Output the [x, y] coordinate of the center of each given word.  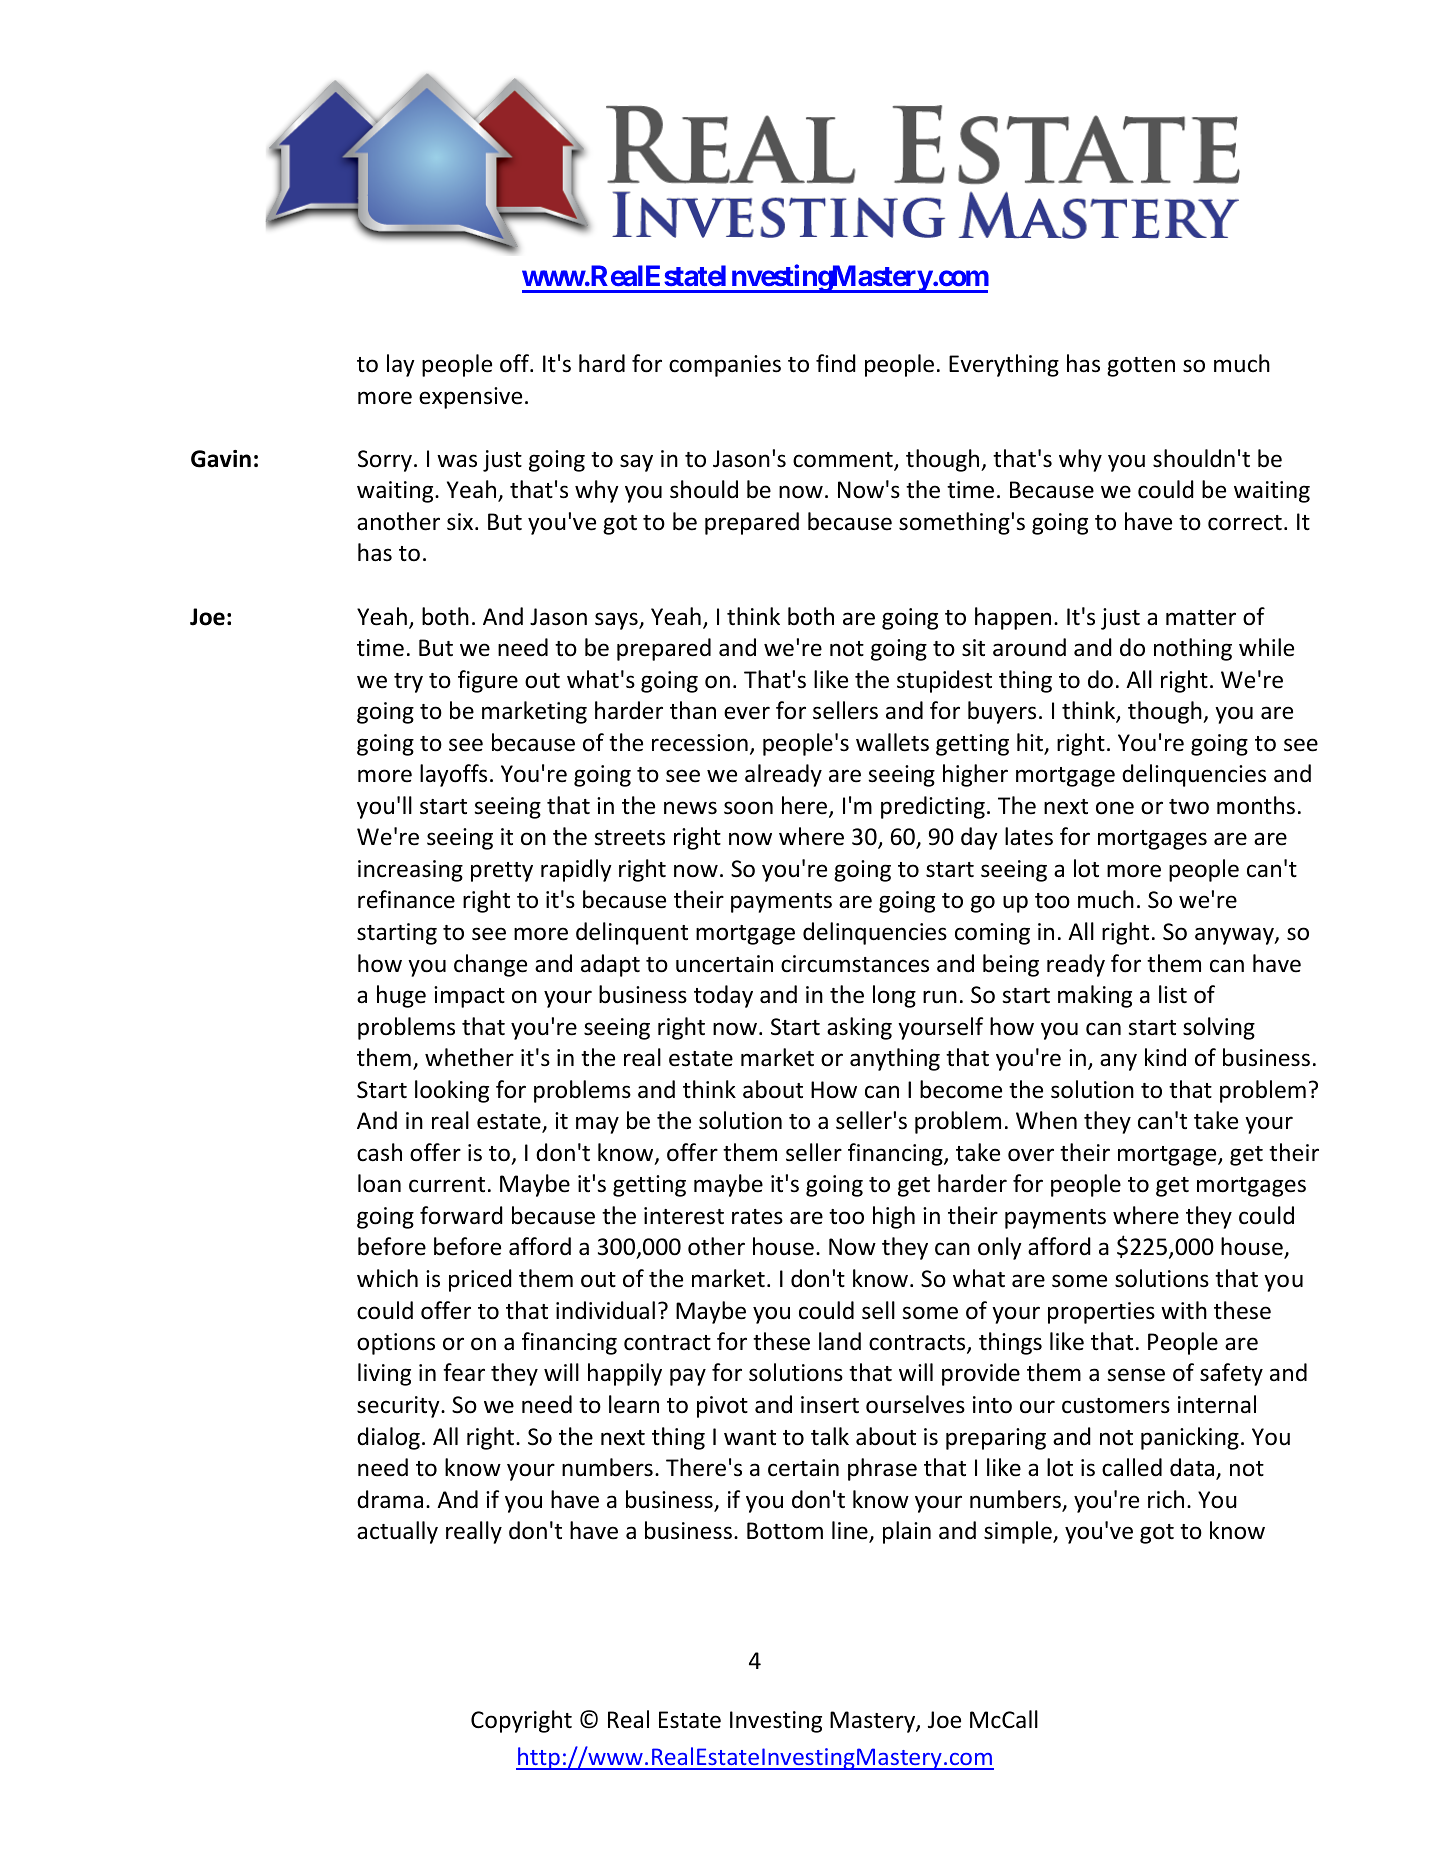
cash [379, 1152]
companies [725, 366]
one [1115, 808]
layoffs [453, 775]
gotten [1141, 367]
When [1046, 1120]
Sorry [386, 461]
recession [700, 743]
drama [390, 1499]
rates [757, 1217]
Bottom [785, 1531]
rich [1166, 1499]
